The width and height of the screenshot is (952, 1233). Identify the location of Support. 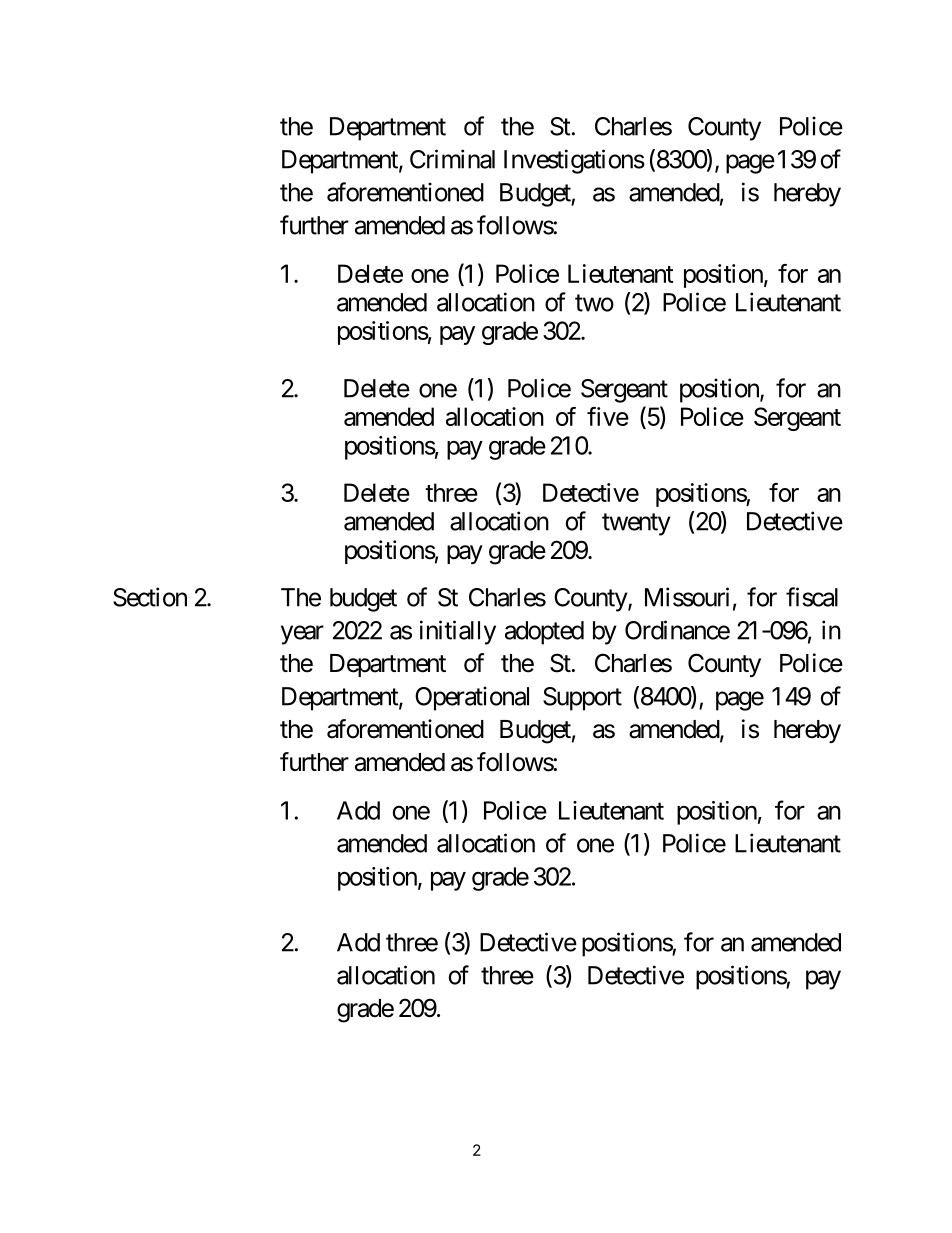
(582, 699).
